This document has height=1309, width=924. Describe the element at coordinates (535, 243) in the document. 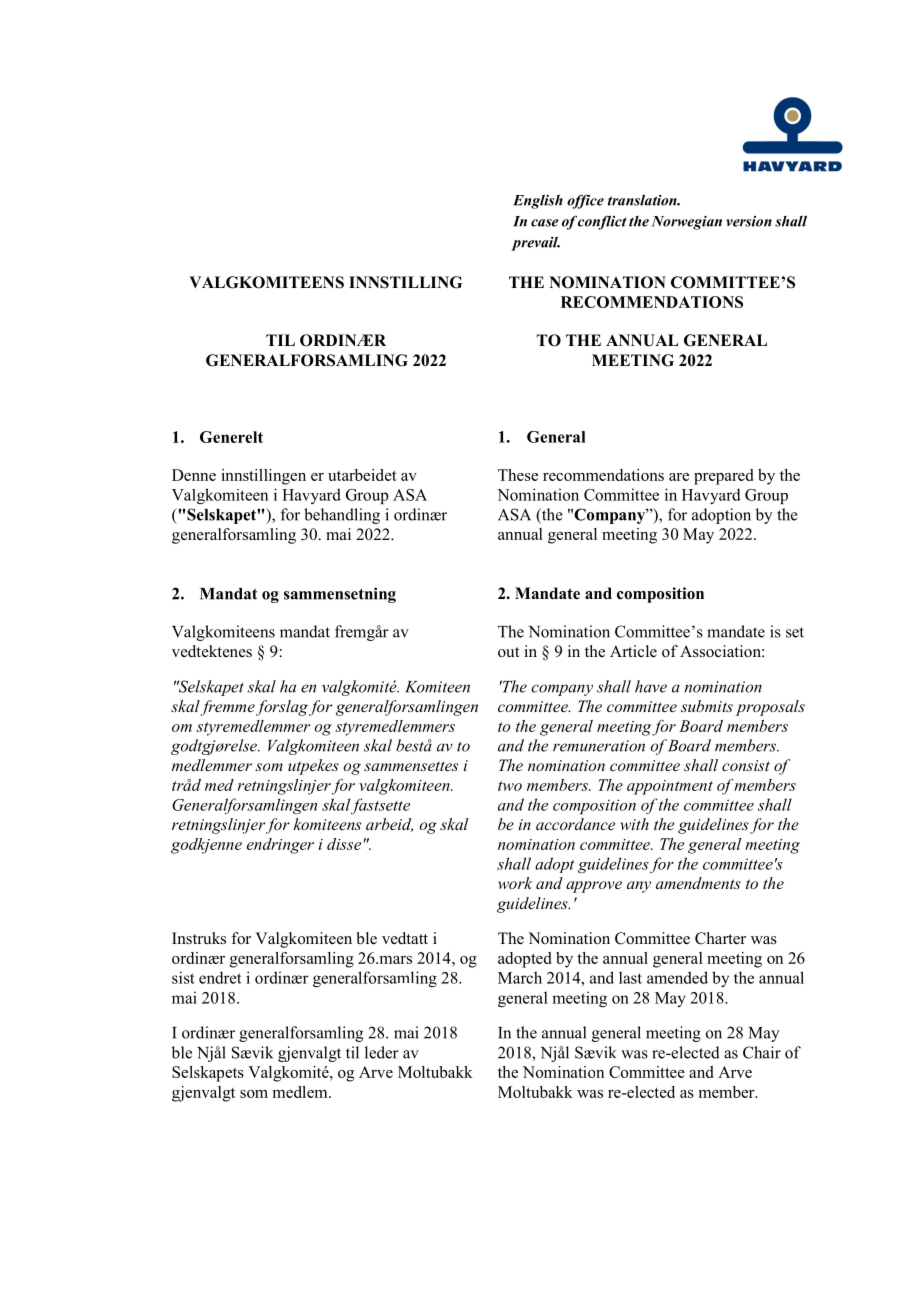

I see `prevail` at that location.
